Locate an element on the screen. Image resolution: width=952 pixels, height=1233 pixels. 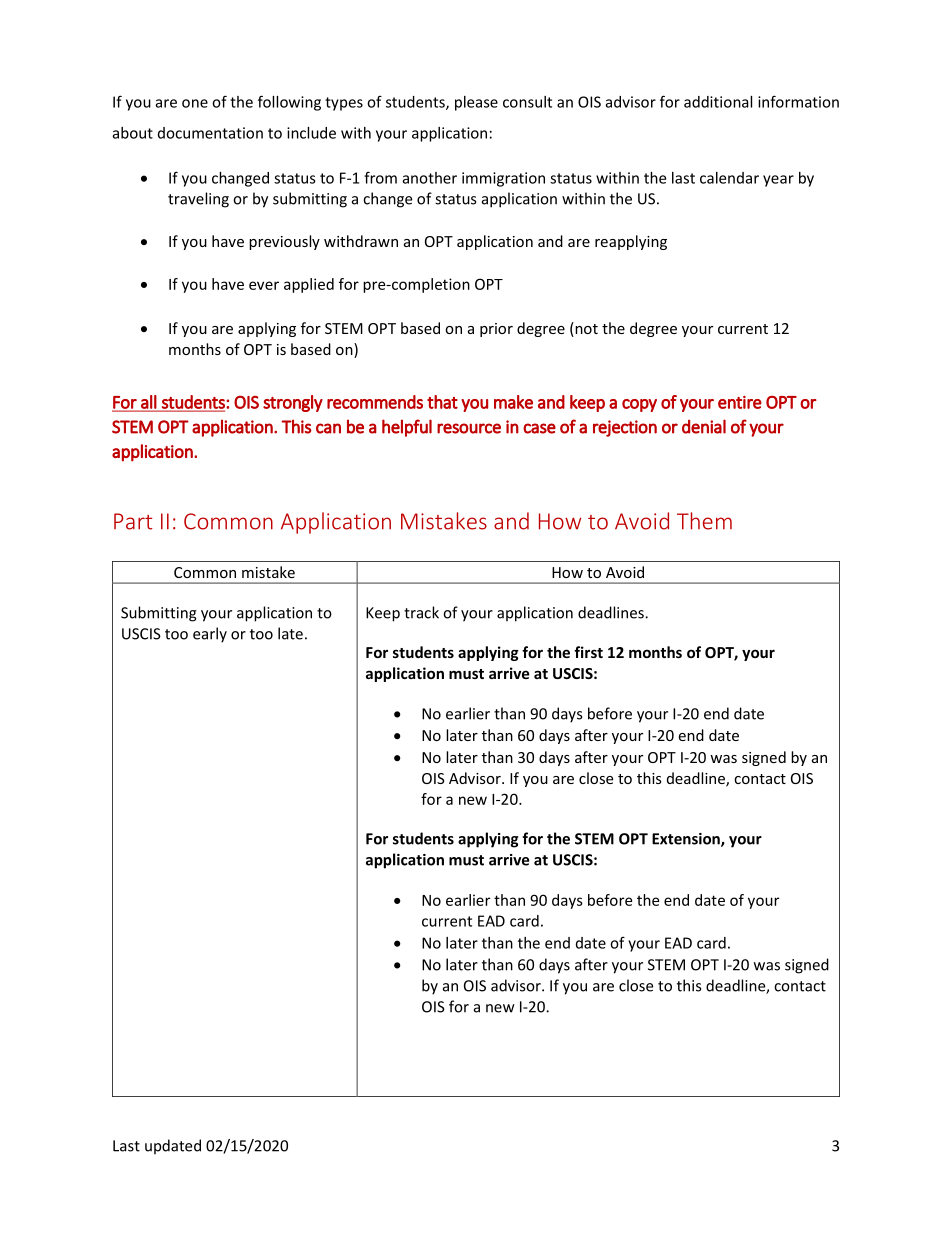
that is located at coordinates (442, 402).
